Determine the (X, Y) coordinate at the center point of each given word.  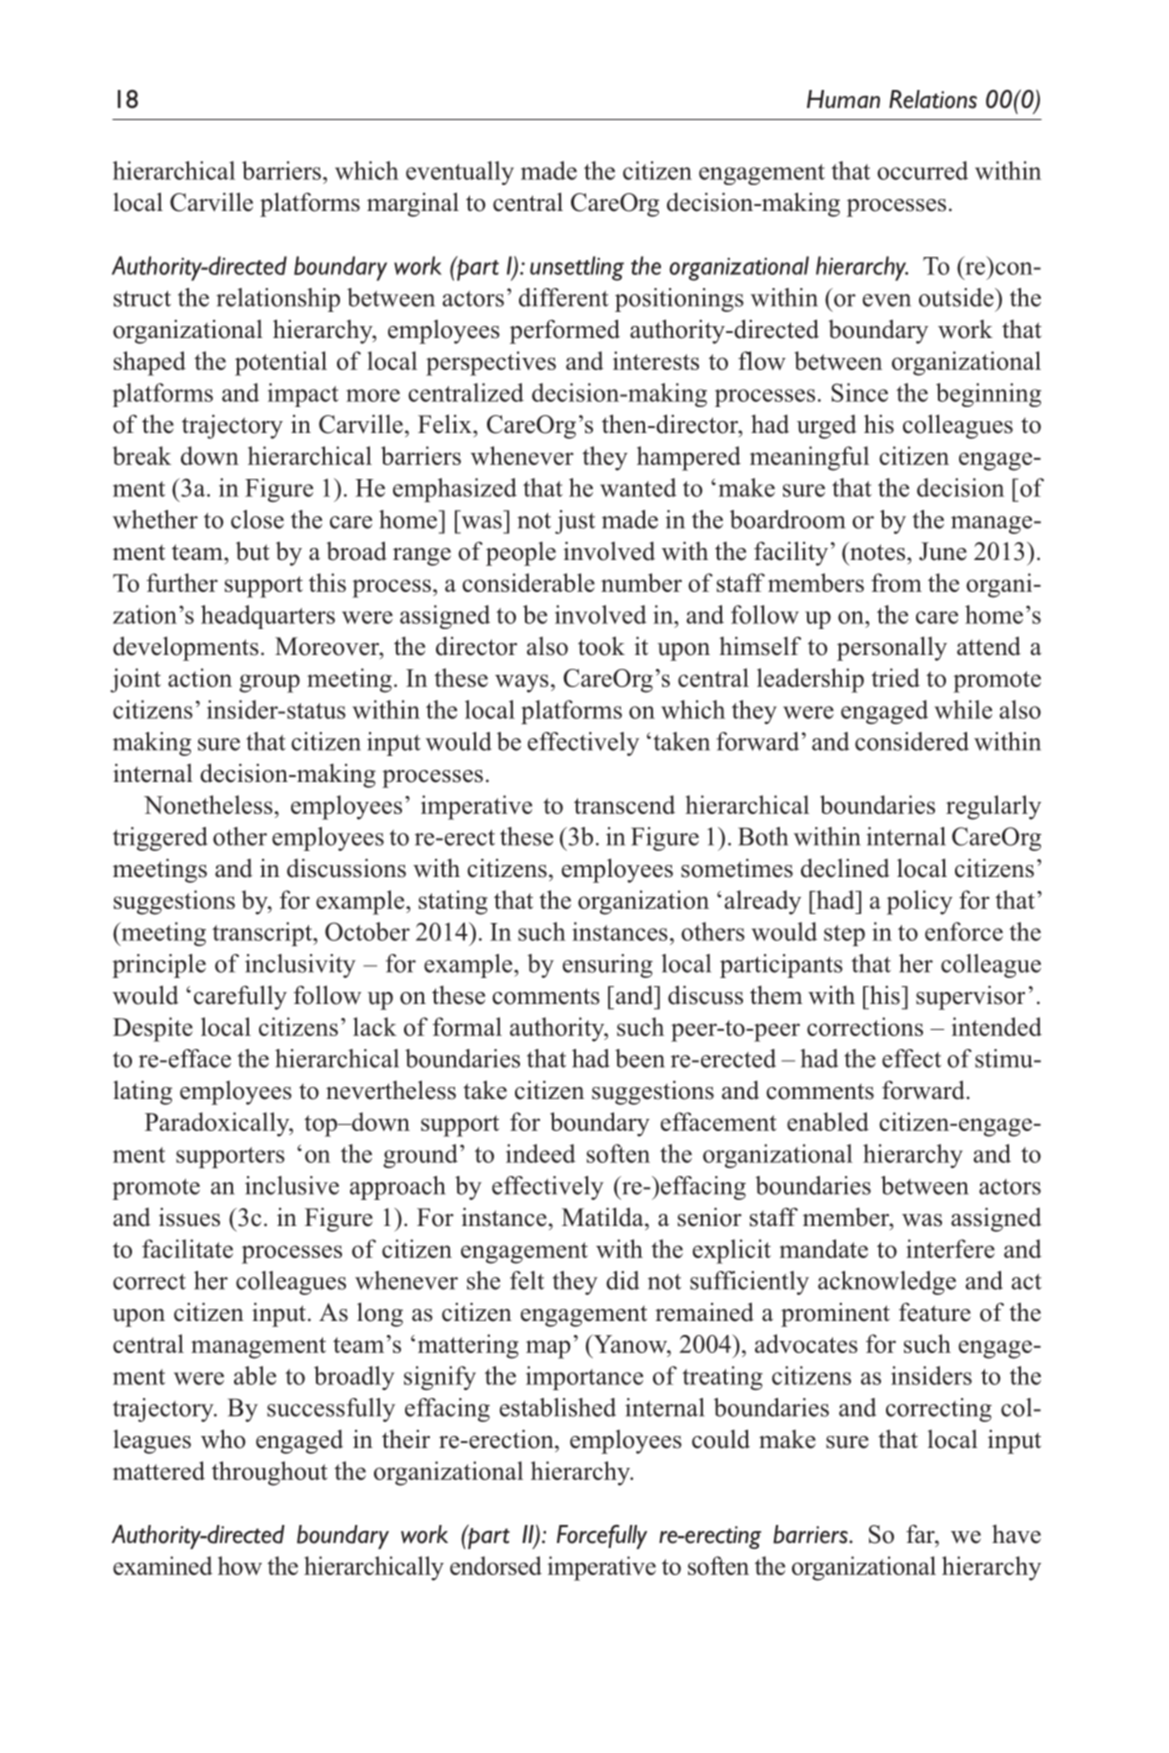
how (240, 1565)
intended (997, 1026)
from (896, 582)
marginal (413, 204)
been (640, 1058)
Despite (153, 1029)
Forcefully (602, 1537)
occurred (922, 170)
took (601, 646)
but (253, 551)
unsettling (577, 268)
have (1016, 1534)
